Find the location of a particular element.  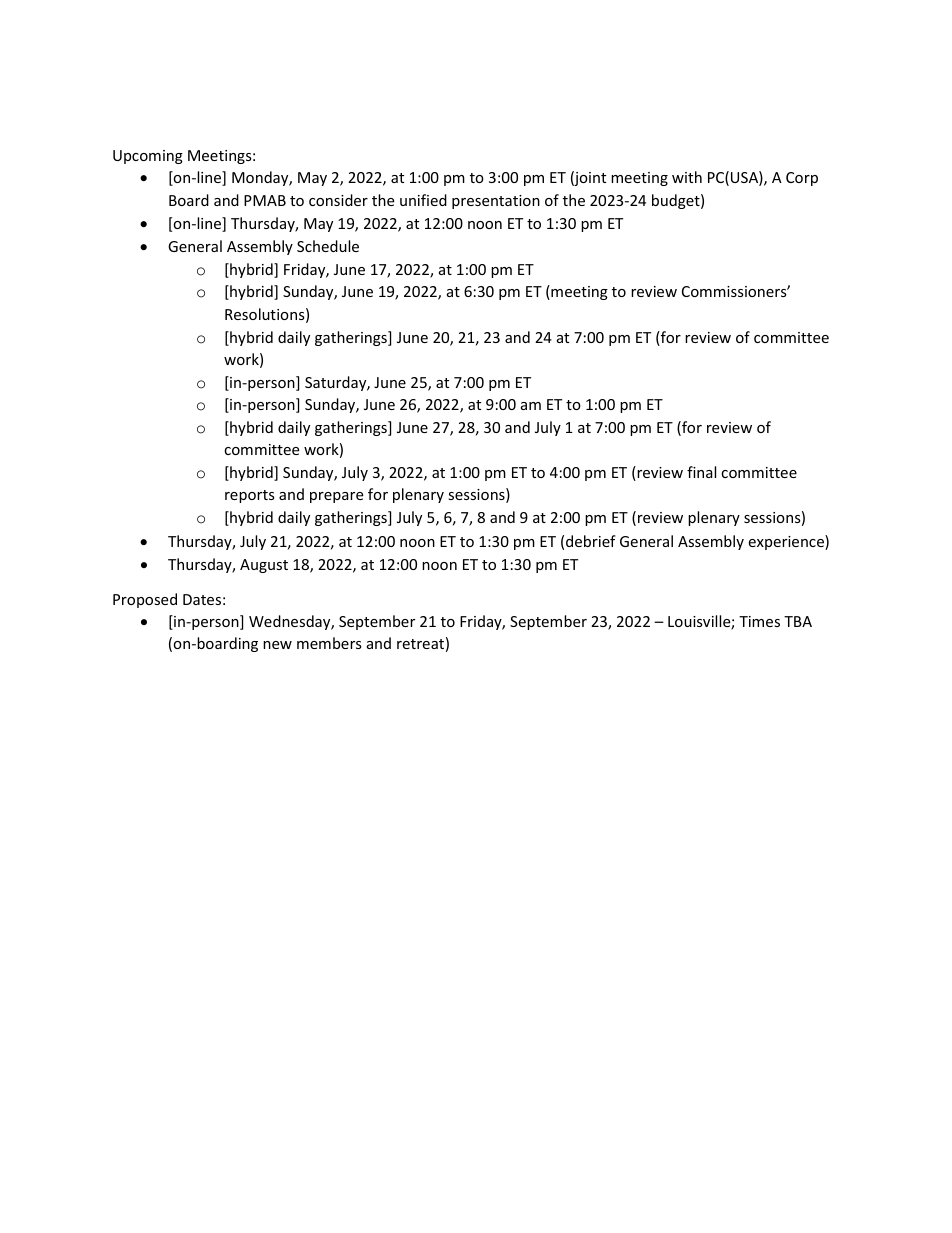

unified is located at coordinates (423, 200).
